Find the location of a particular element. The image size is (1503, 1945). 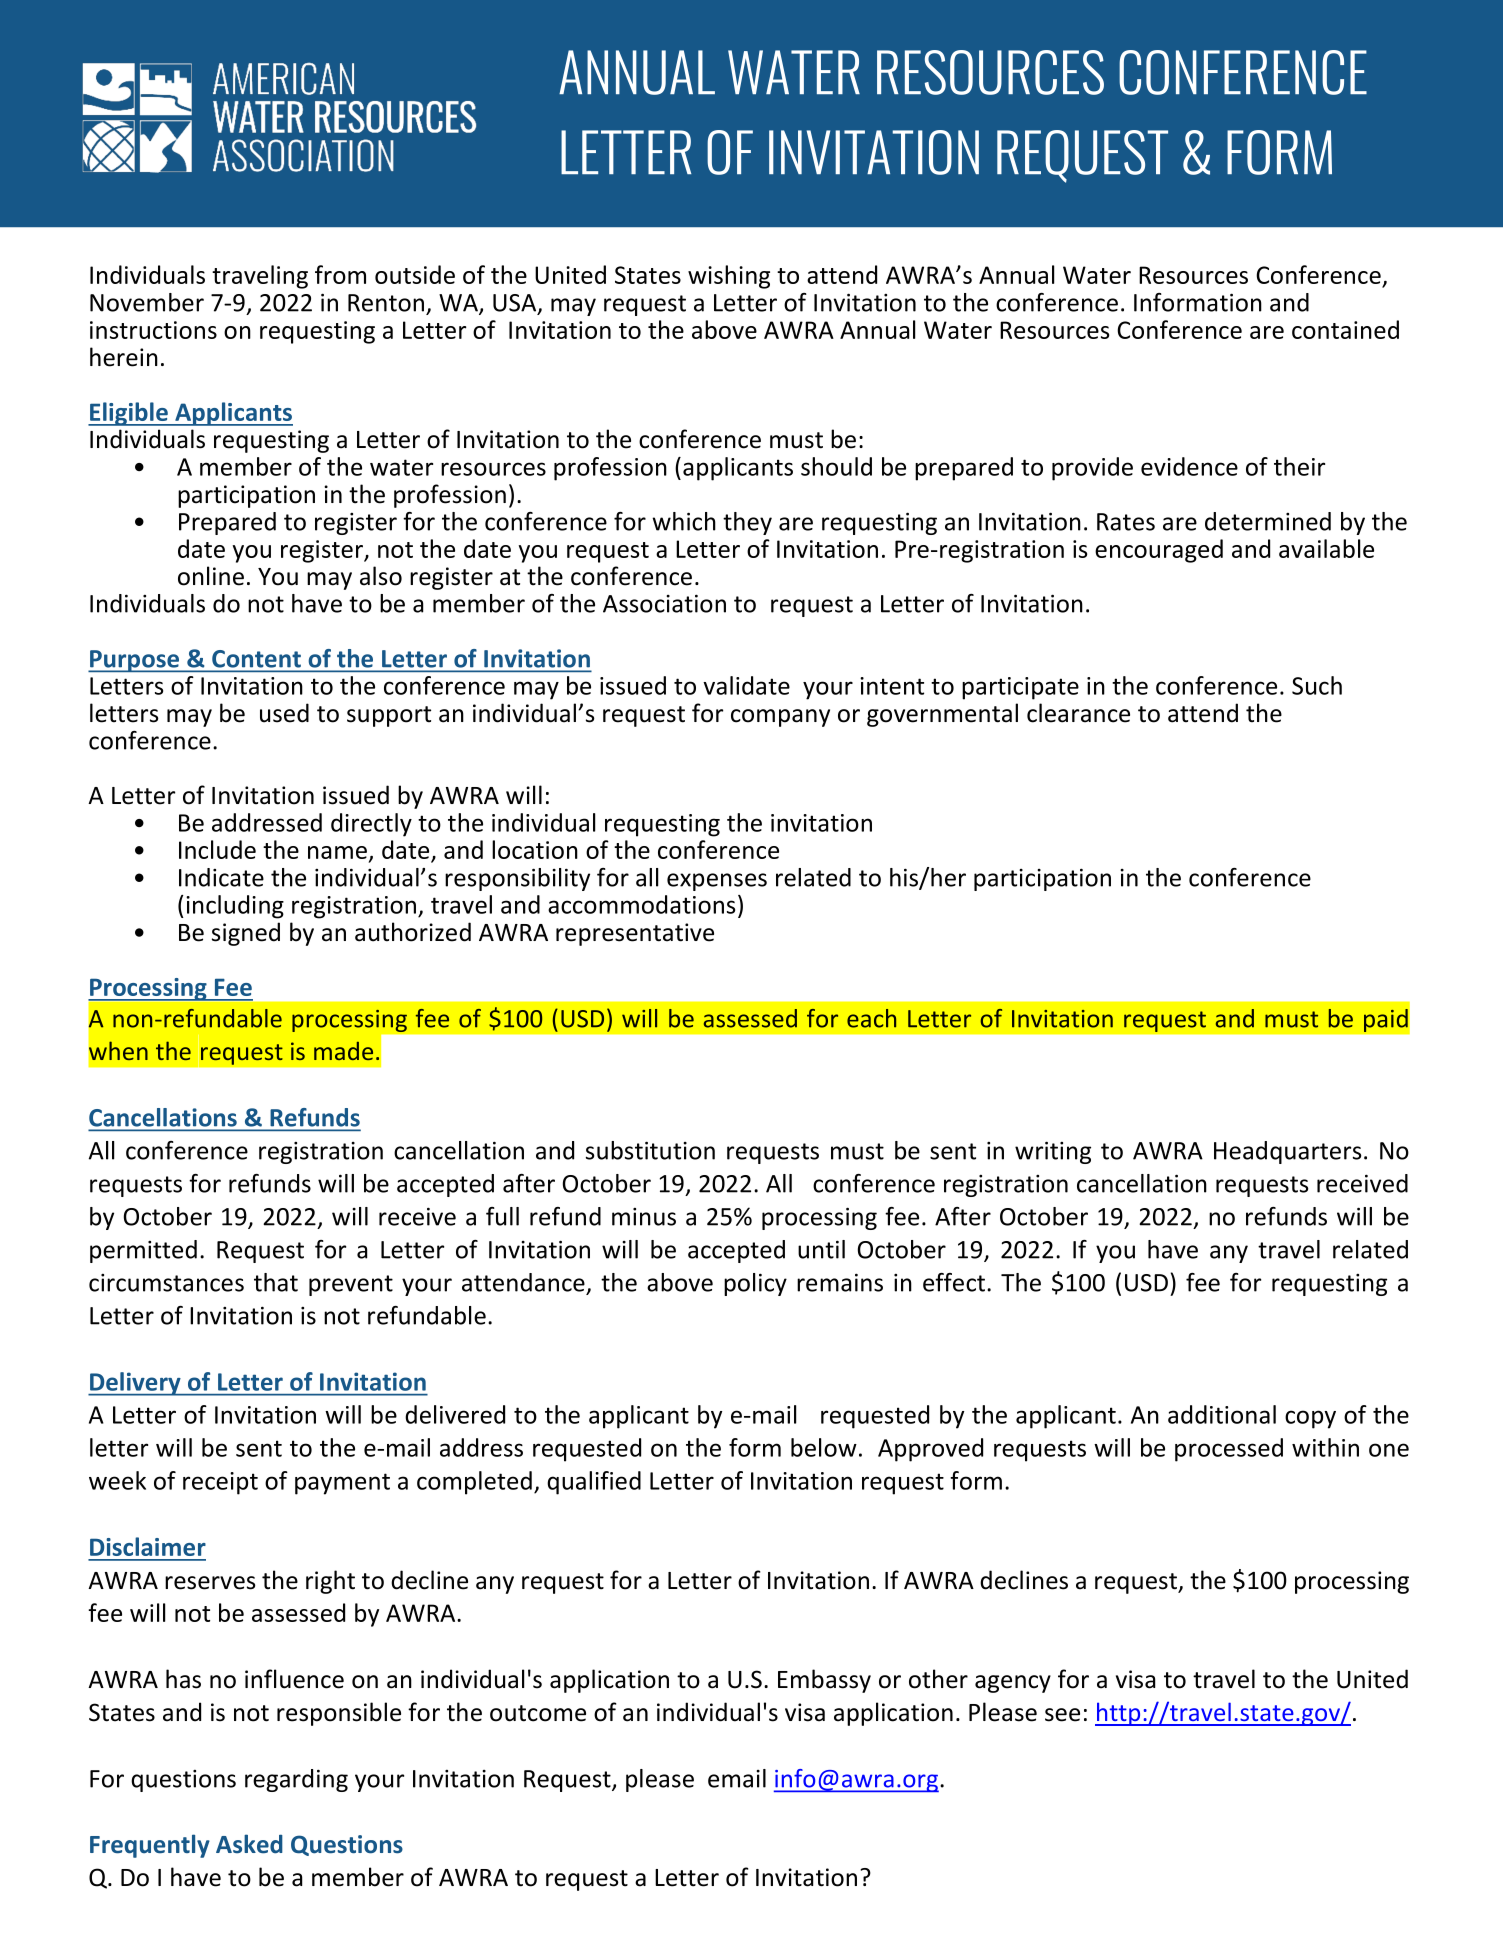

receipt is located at coordinates (220, 1483).
